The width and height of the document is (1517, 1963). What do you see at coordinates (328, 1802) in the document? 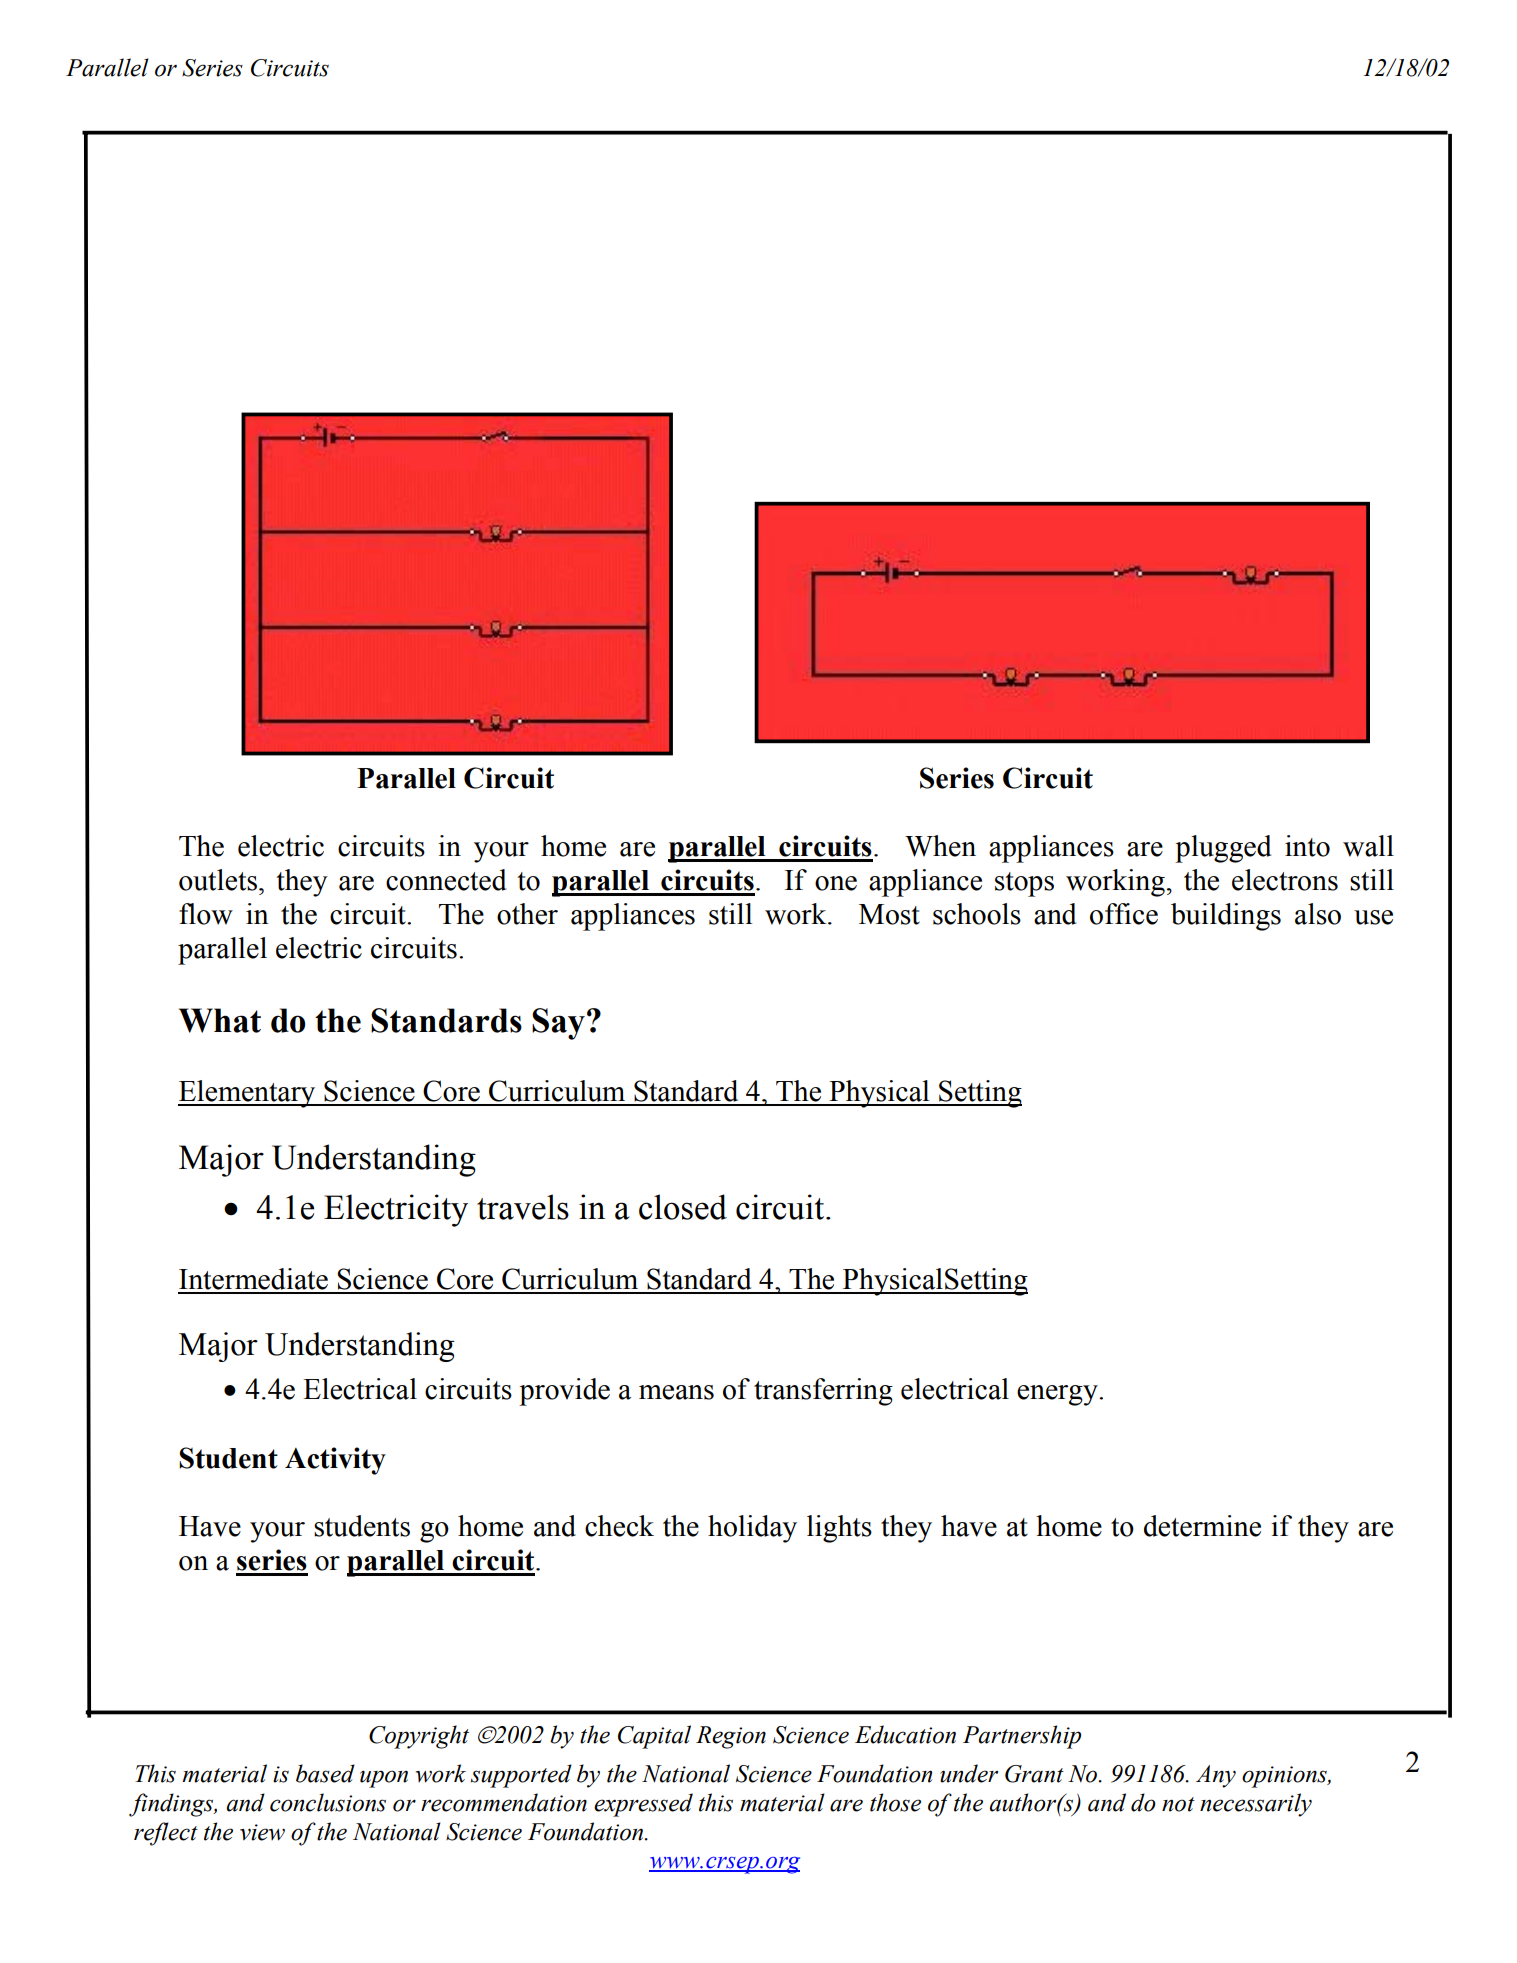
I see `conclusions` at bounding box center [328, 1802].
